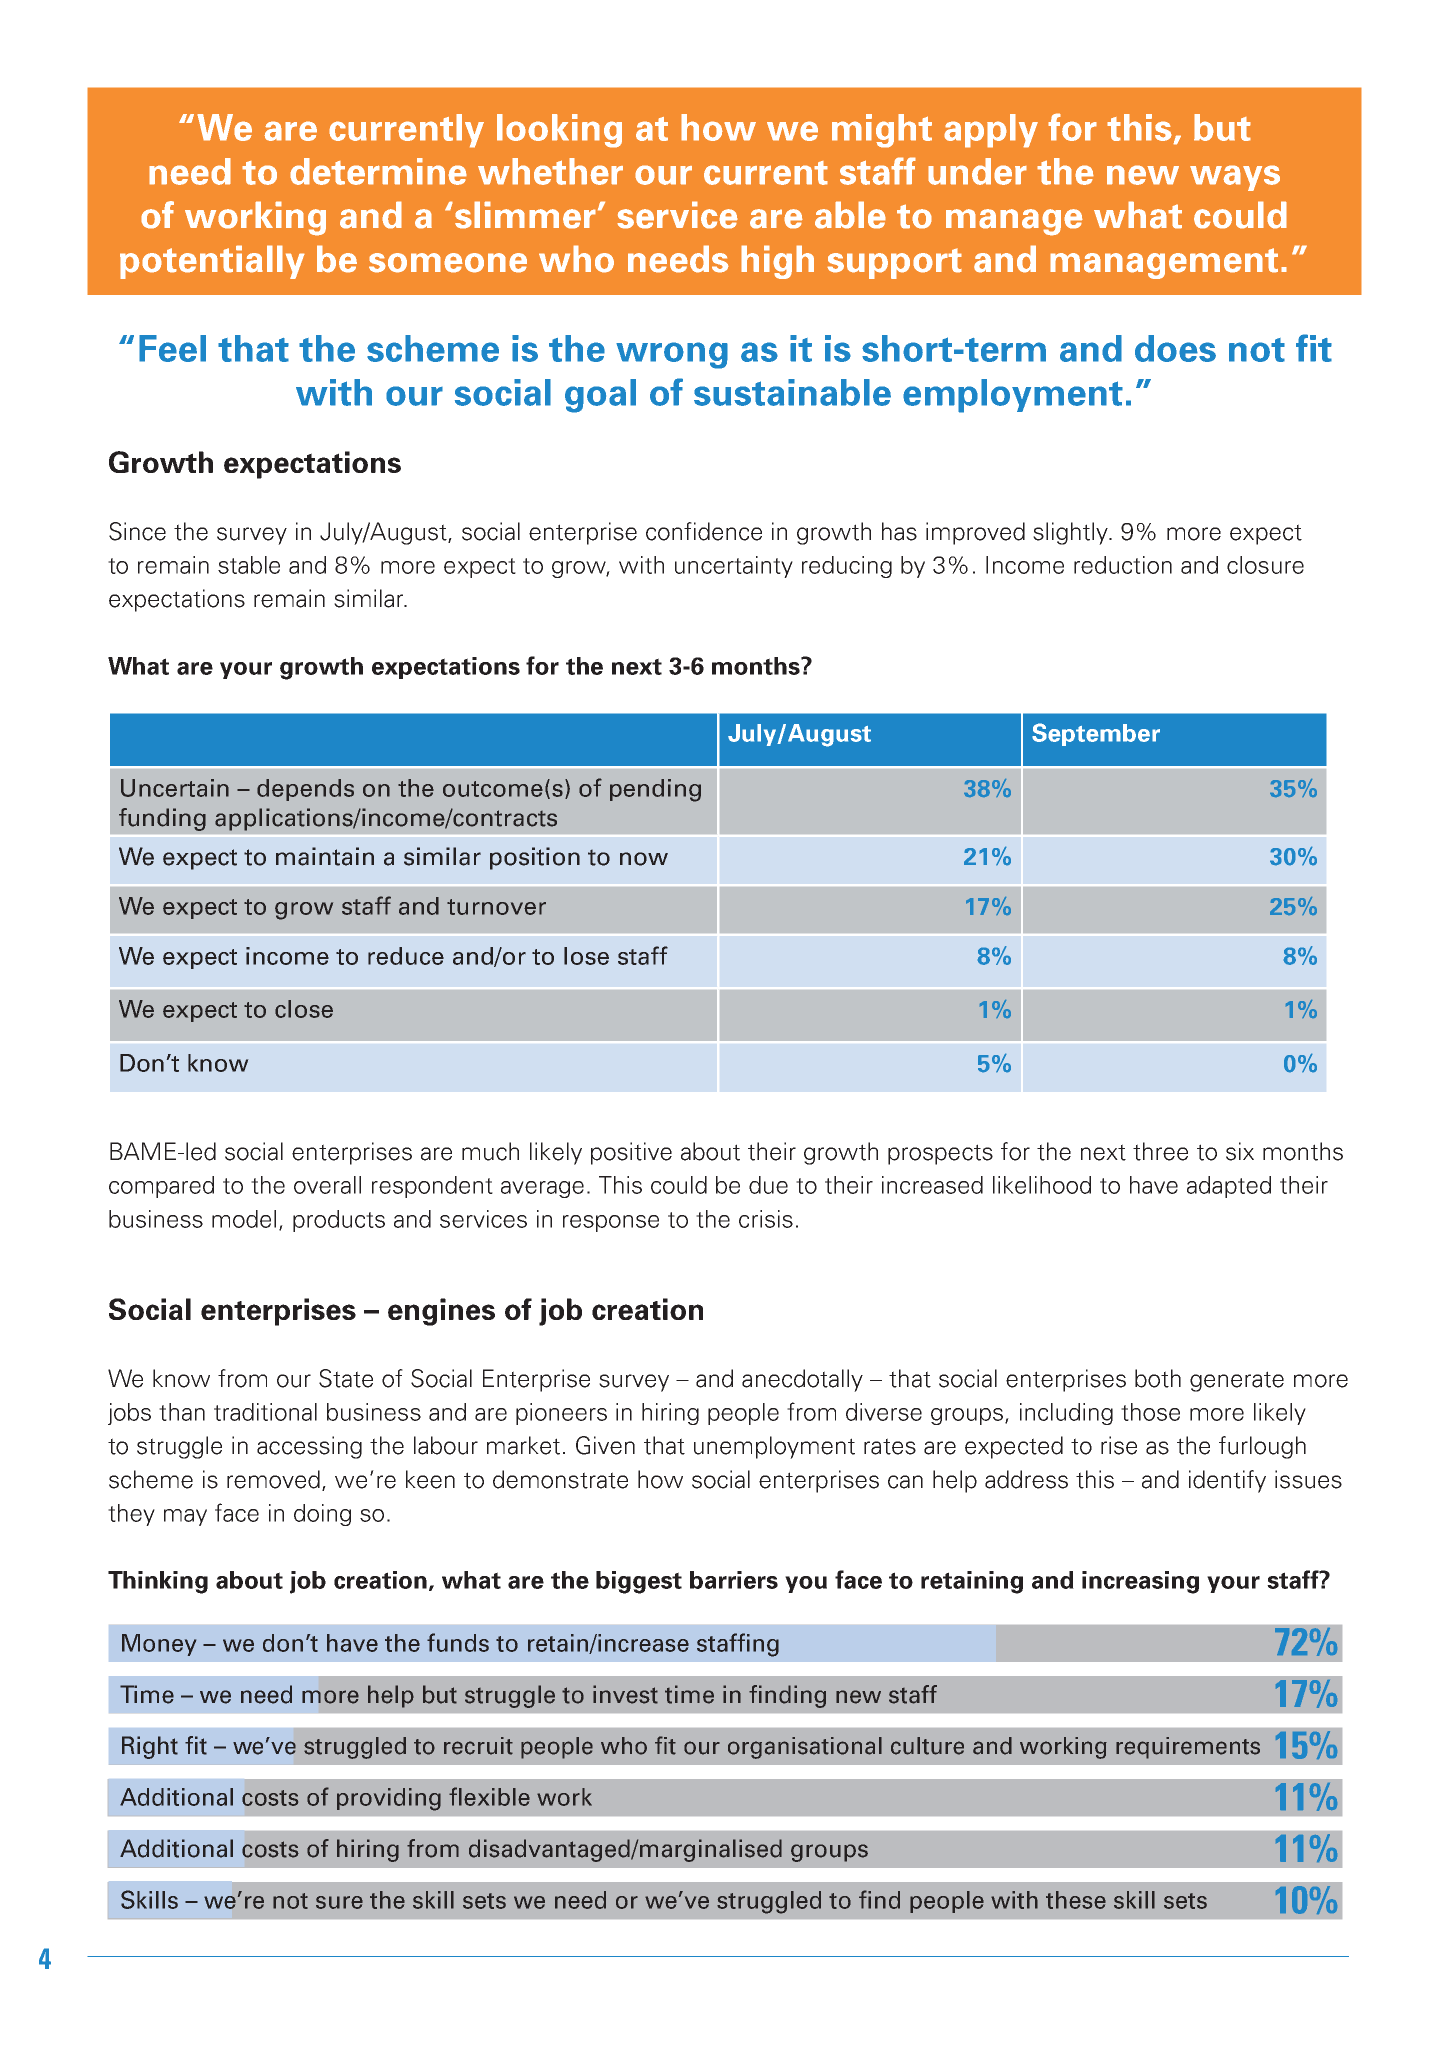  What do you see at coordinates (212, 262) in the image?
I see `potentially` at bounding box center [212, 262].
